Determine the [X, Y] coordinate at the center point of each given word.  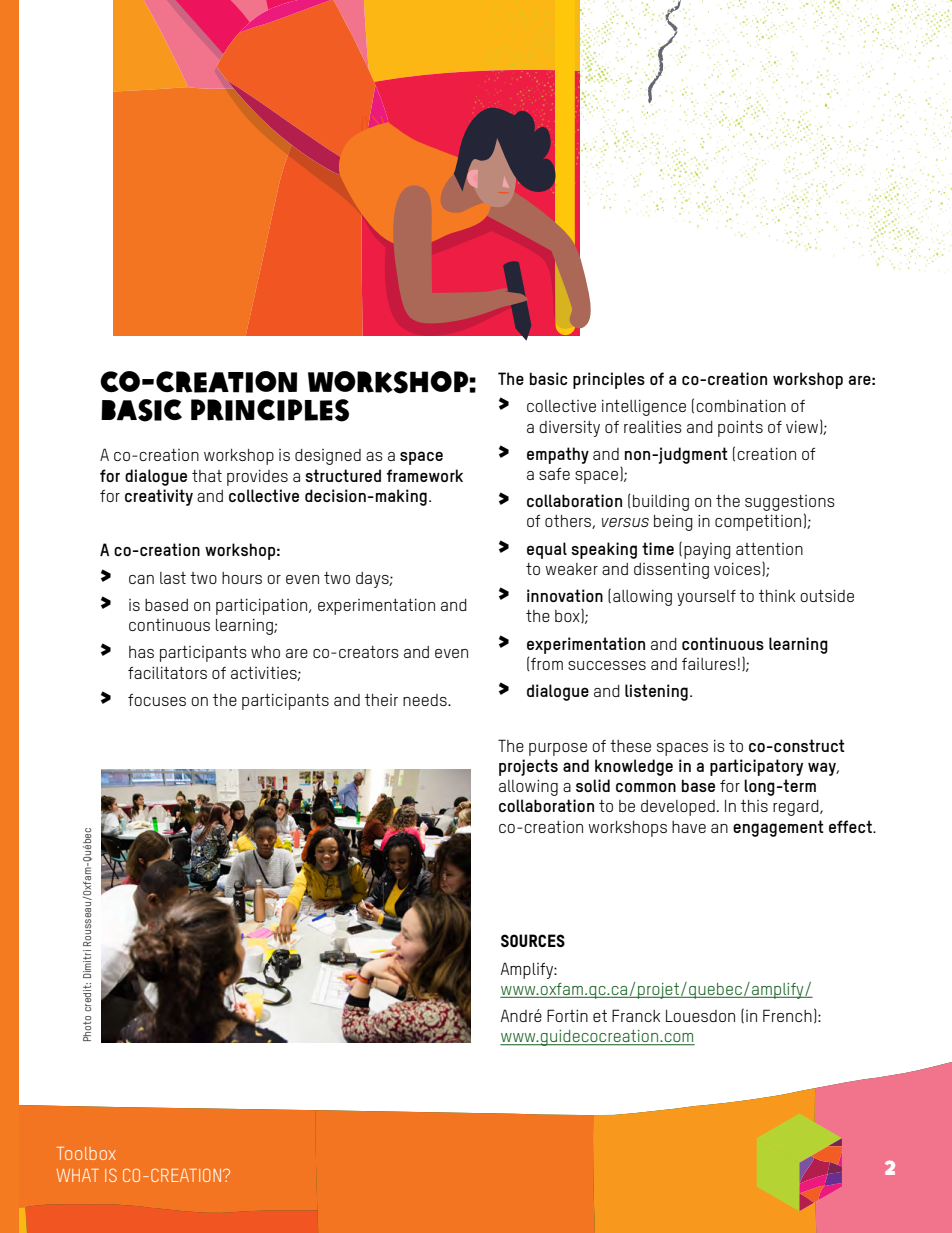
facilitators [167, 673]
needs [426, 700]
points [740, 429]
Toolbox [86, 1153]
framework [425, 475]
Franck [636, 1015]
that [207, 476]
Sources [533, 940]
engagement [778, 828]
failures [709, 664]
